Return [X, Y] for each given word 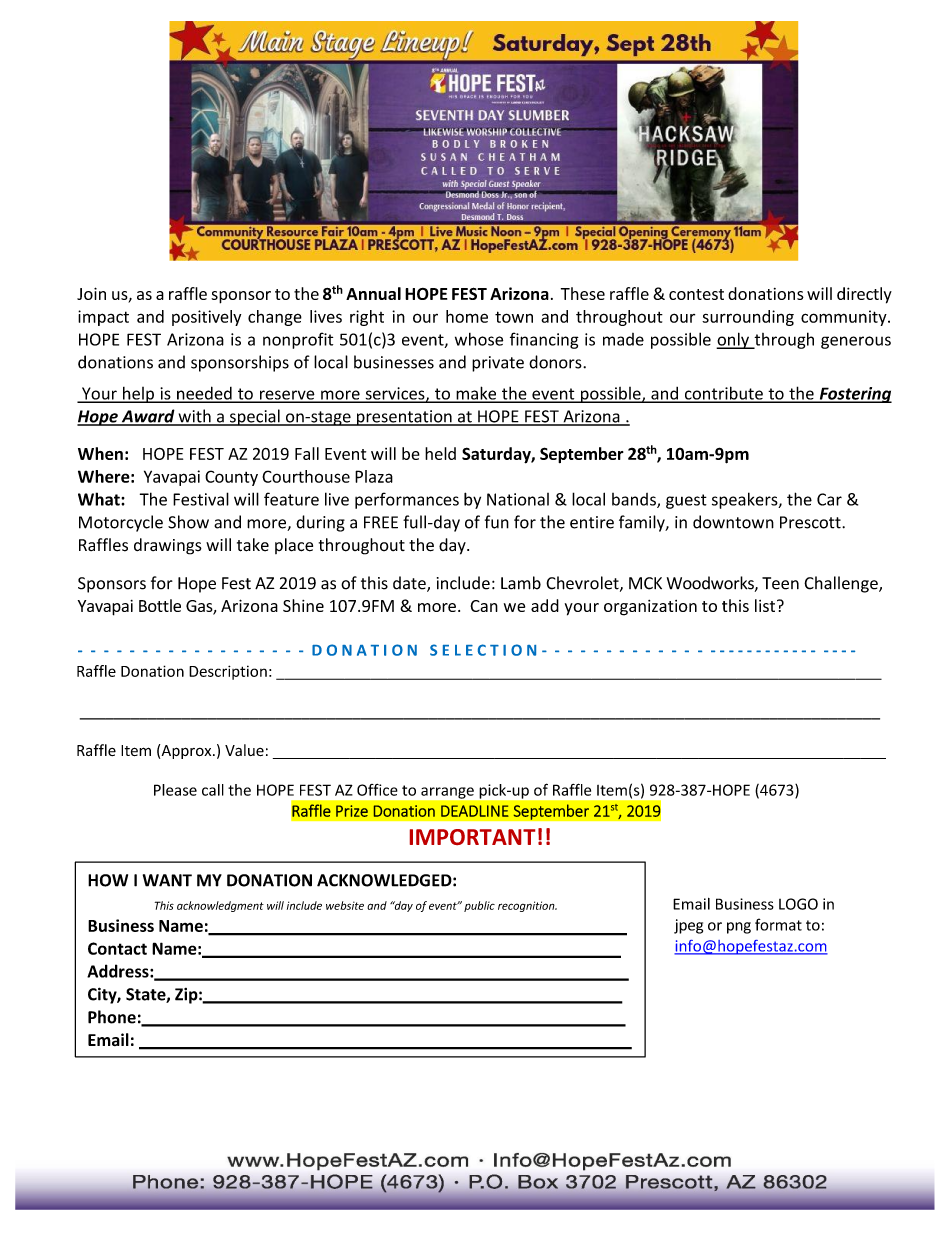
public [479, 906]
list [766, 605]
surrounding [748, 318]
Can [484, 606]
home [467, 316]
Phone [112, 1017]
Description [228, 672]
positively [206, 318]
